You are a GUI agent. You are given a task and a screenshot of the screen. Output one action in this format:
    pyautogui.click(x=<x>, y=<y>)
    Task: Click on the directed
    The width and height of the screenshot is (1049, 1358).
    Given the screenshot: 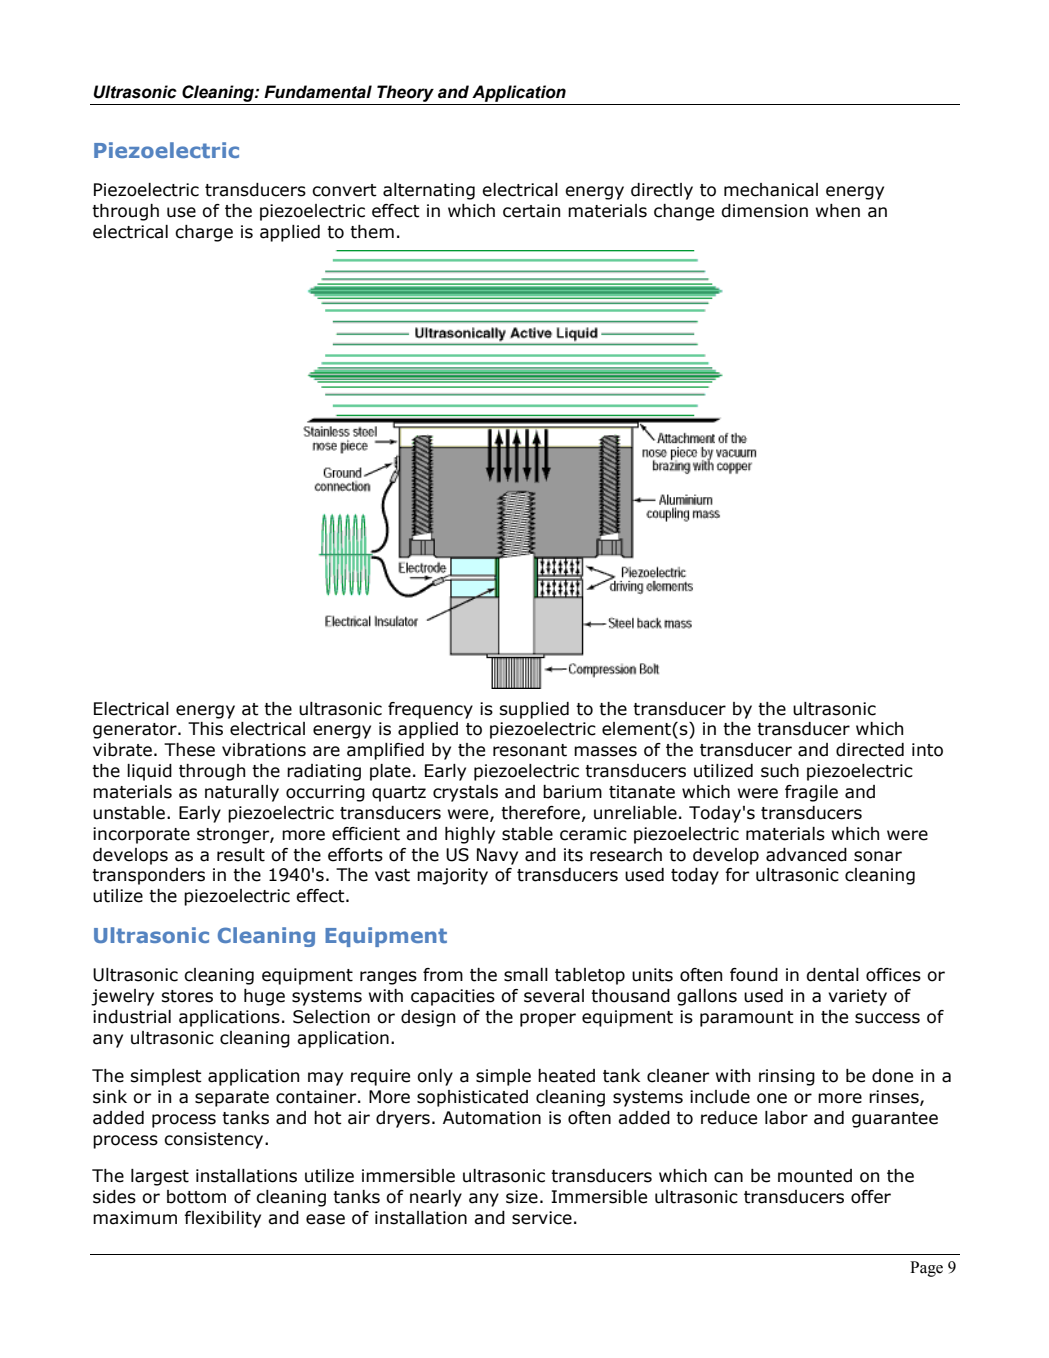 What is the action you would take?
    pyautogui.click(x=870, y=750)
